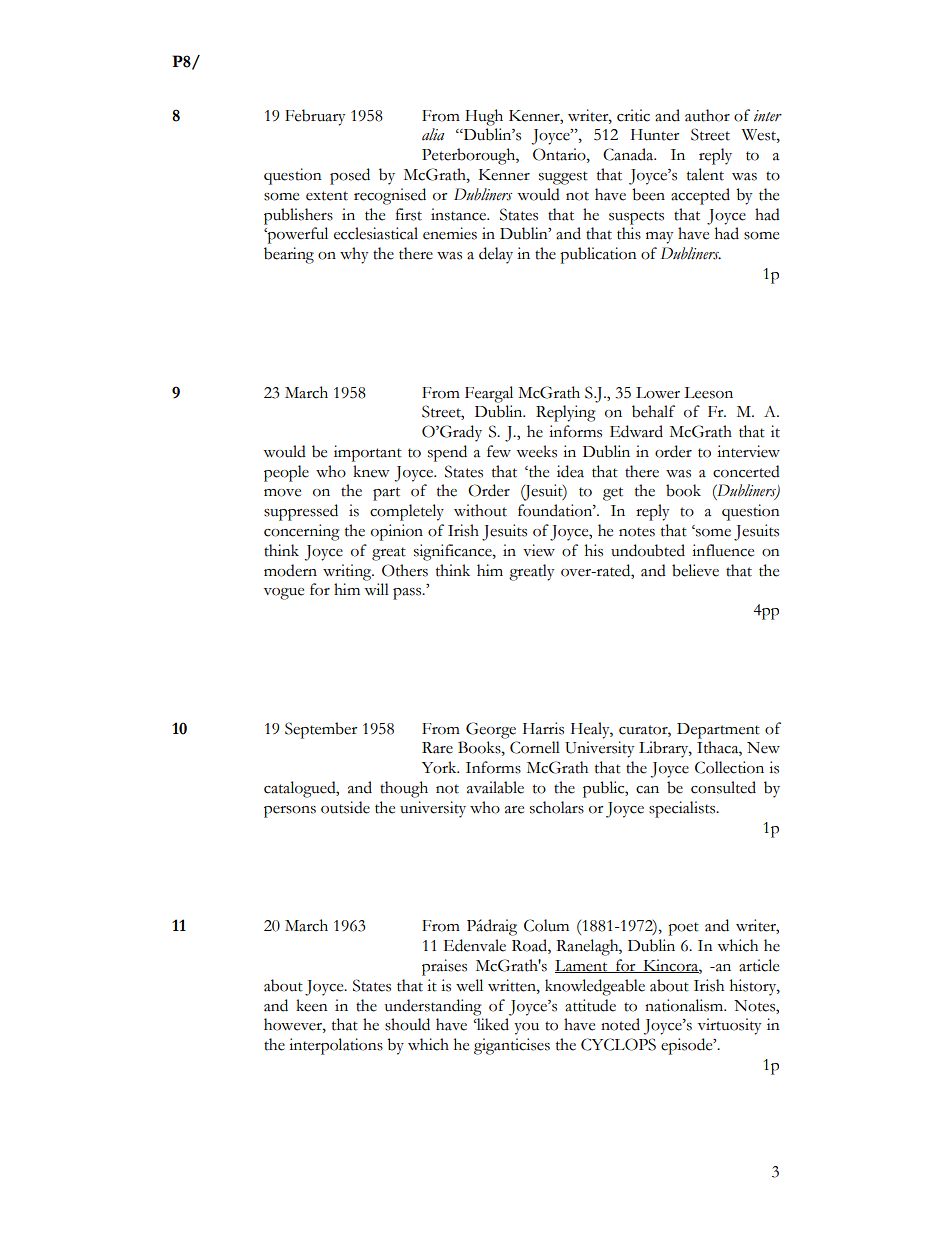 Image resolution: width=952 pixels, height=1233 pixels. Describe the element at coordinates (536, 451) in the image. I see `weeks` at that location.
